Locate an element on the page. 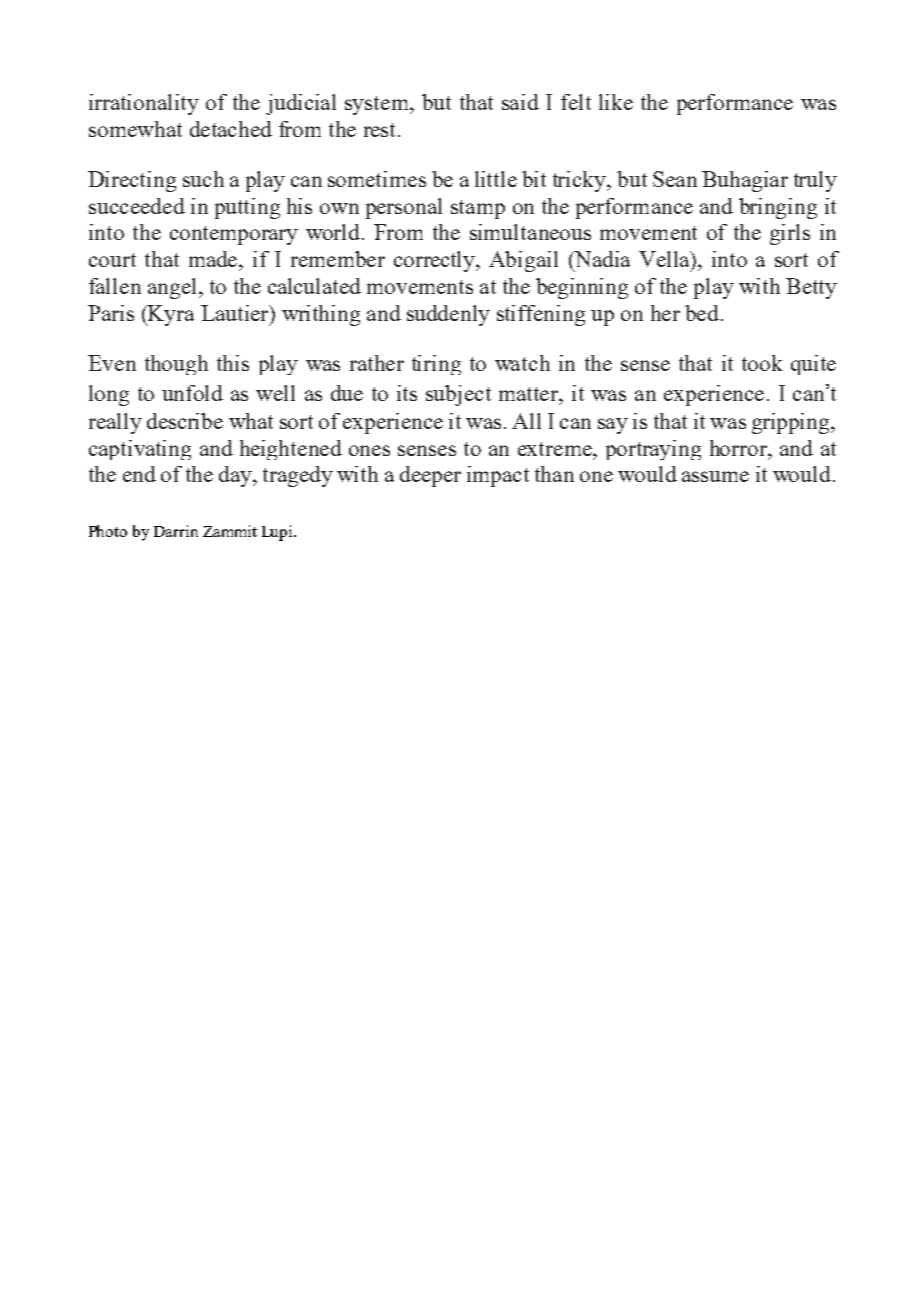 This image has width=924, height=1308. gripping is located at coordinates (792, 423).
